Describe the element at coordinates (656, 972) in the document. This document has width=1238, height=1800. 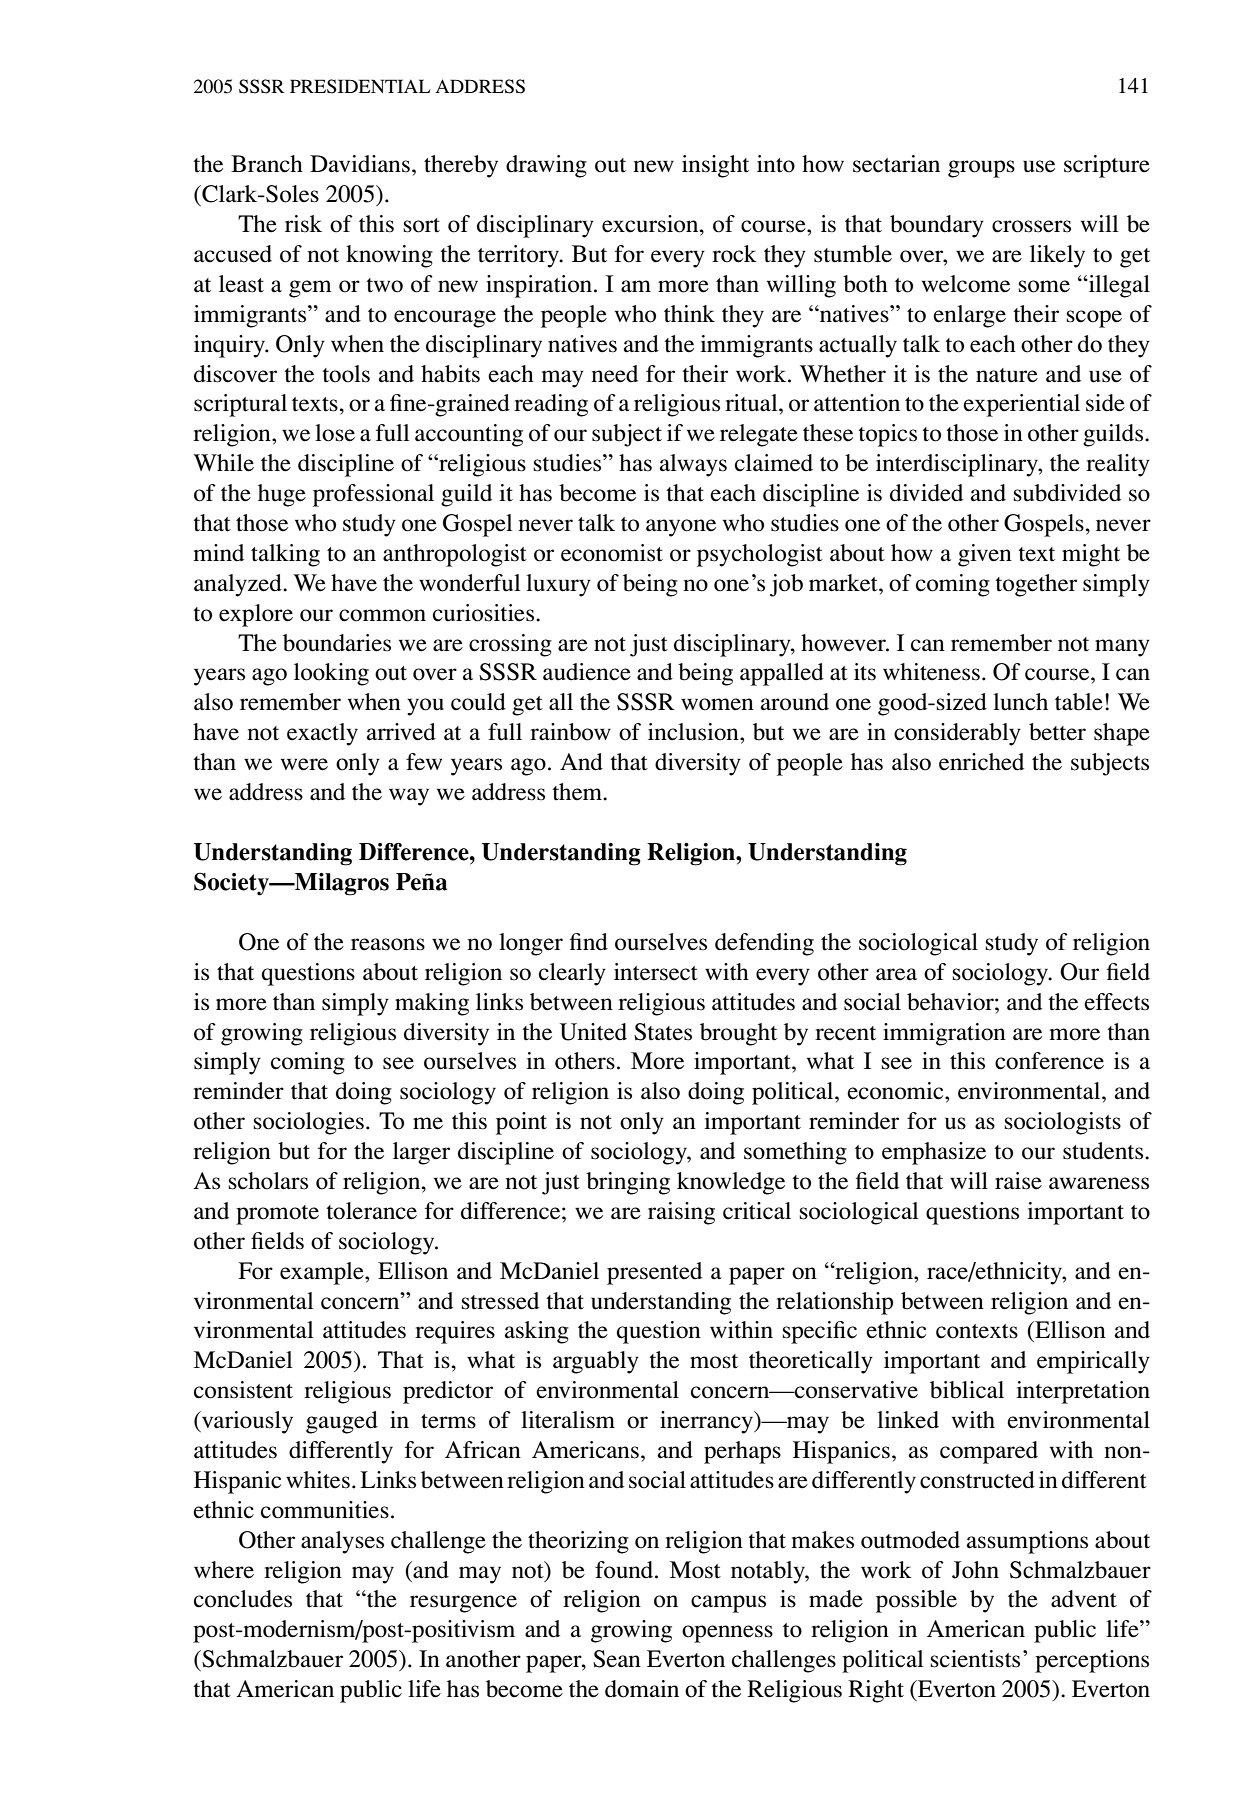
I see `intersect` at that location.
